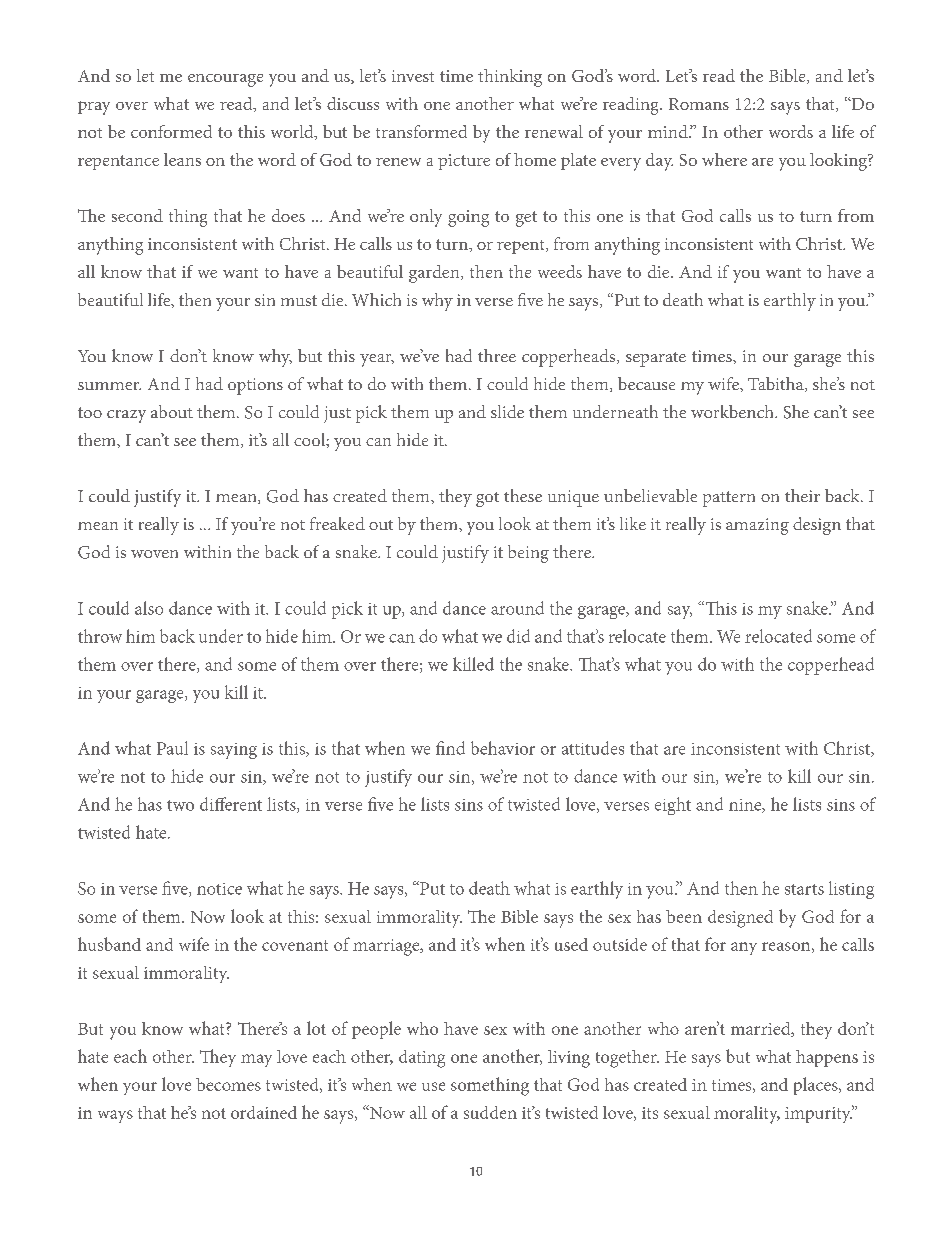 The image size is (952, 1233). What do you see at coordinates (228, 1084) in the screenshot?
I see `becomes` at bounding box center [228, 1084].
